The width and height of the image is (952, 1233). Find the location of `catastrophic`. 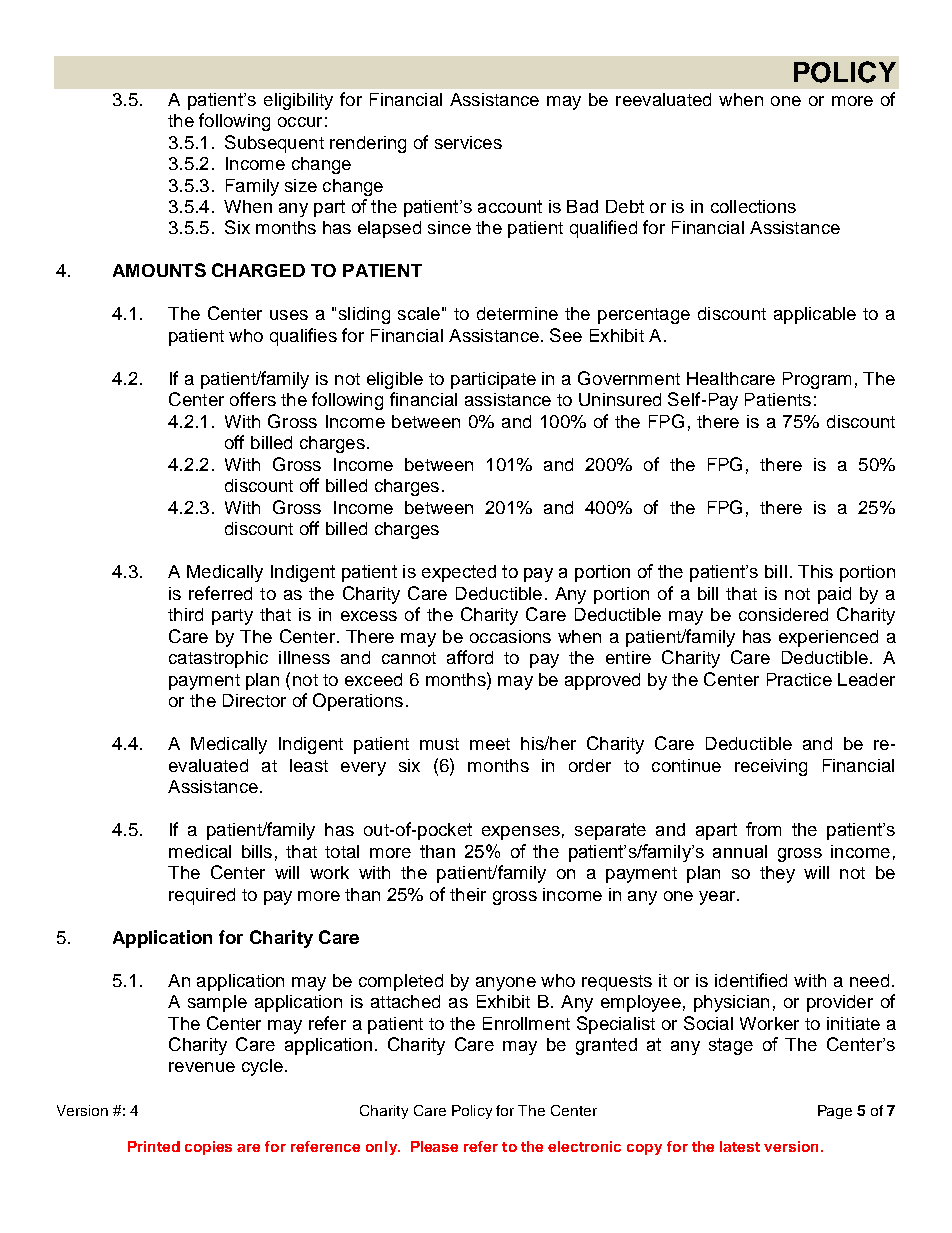

catastrophic is located at coordinates (218, 659).
